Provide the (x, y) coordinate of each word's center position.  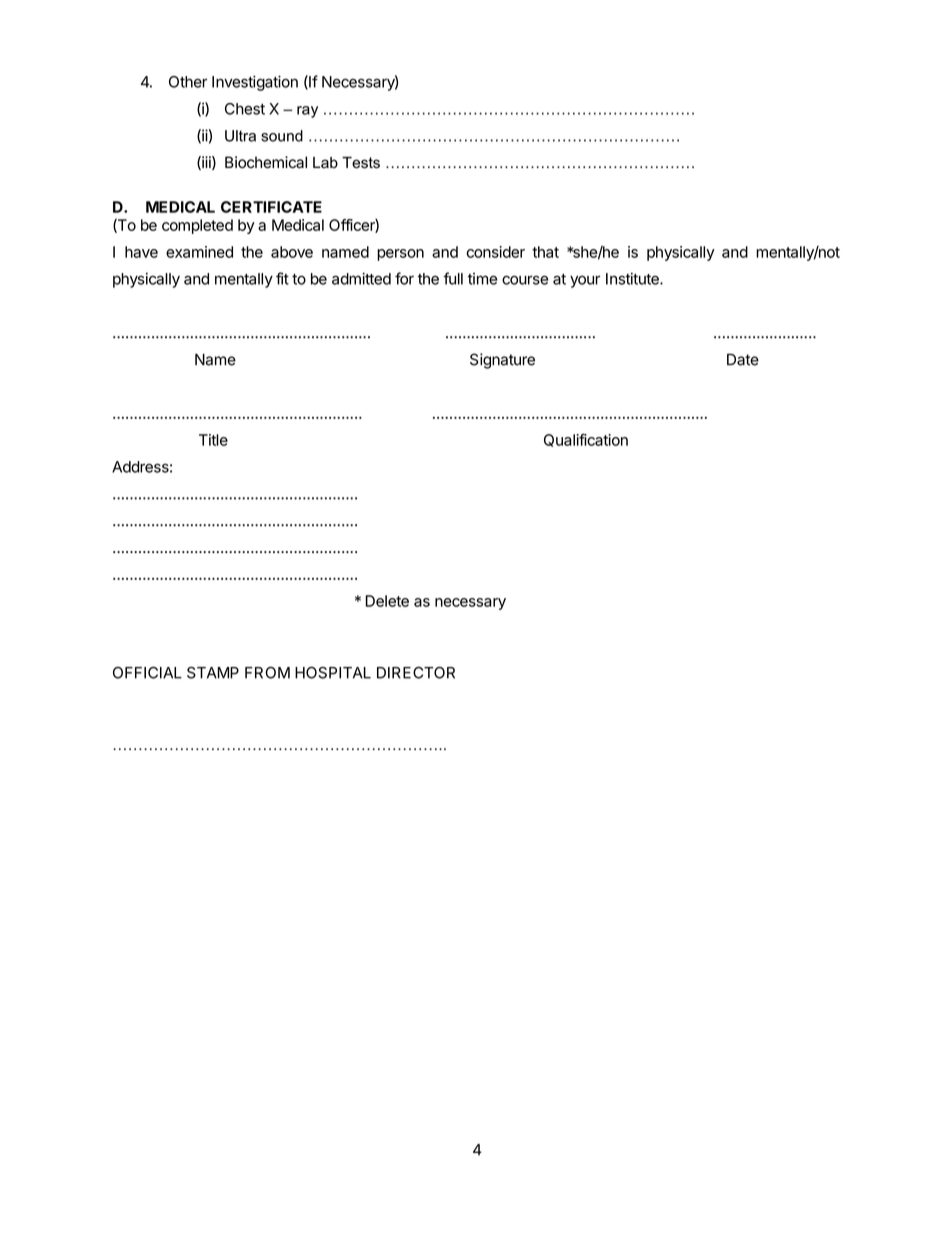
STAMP (213, 672)
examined (199, 252)
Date (743, 359)
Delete (387, 601)
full (453, 278)
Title (213, 440)
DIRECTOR (416, 672)
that (545, 252)
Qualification (586, 440)
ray (307, 112)
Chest (245, 109)
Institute (633, 278)
